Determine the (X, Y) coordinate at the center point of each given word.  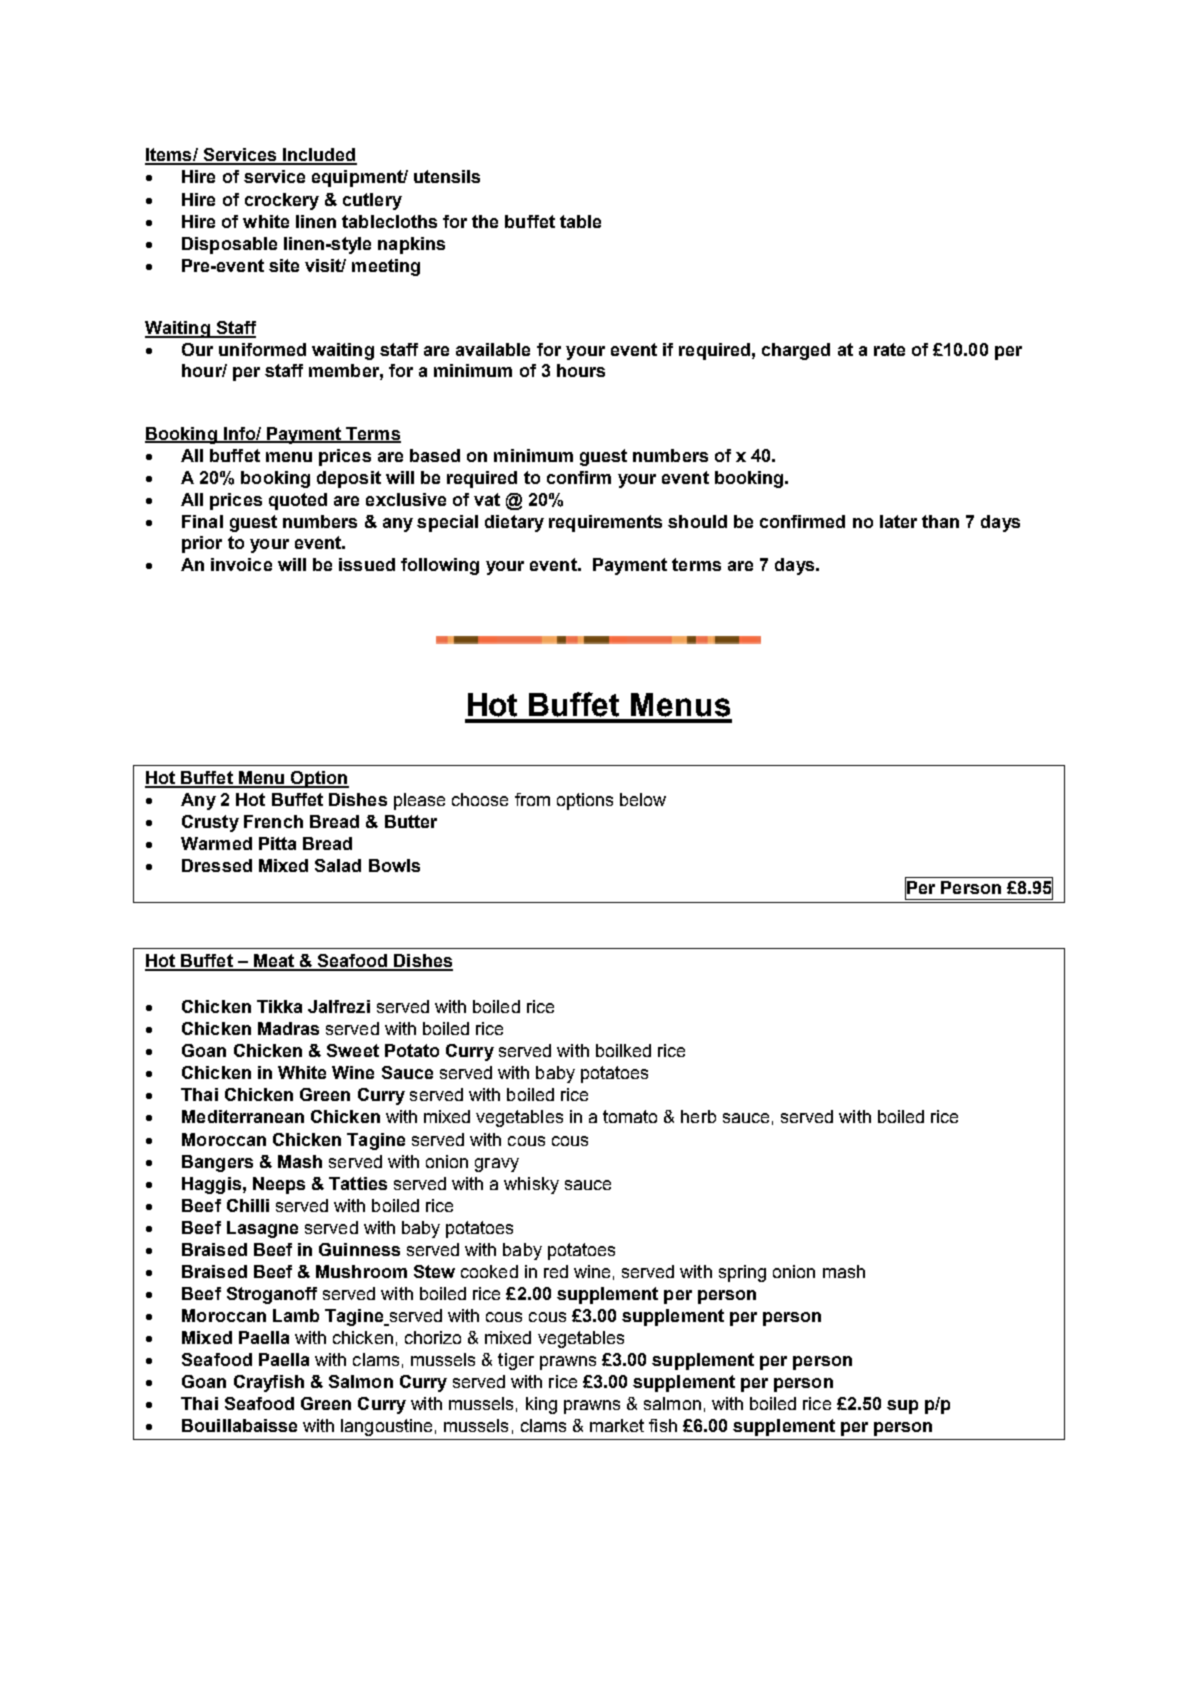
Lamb (296, 1315)
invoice (241, 564)
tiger (516, 1361)
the (485, 221)
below (643, 799)
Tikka (279, 1006)
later (898, 521)
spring (742, 1273)
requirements (605, 523)
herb (698, 1116)
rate (889, 349)
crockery (282, 201)
